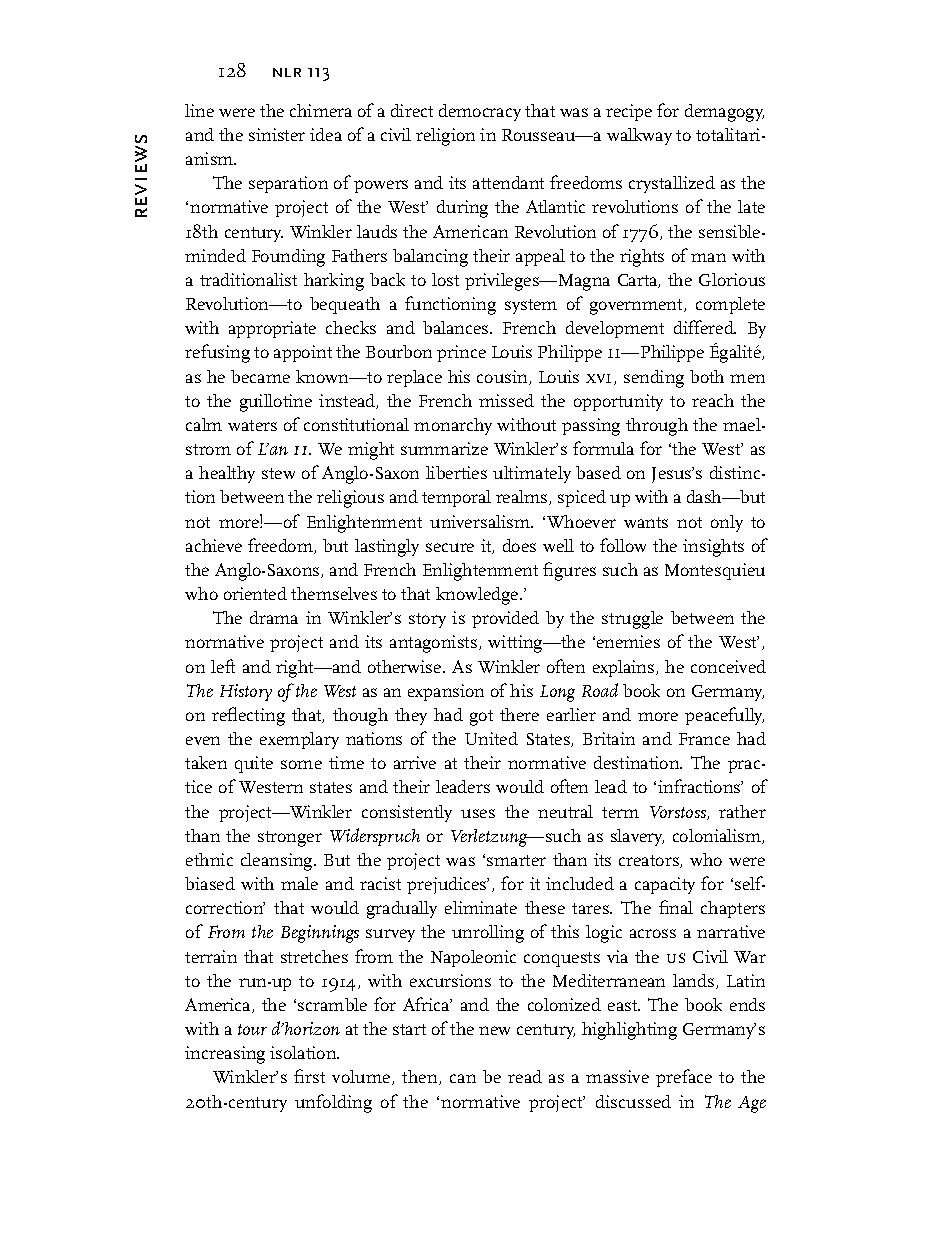  I want to click on first, so click(309, 1076).
